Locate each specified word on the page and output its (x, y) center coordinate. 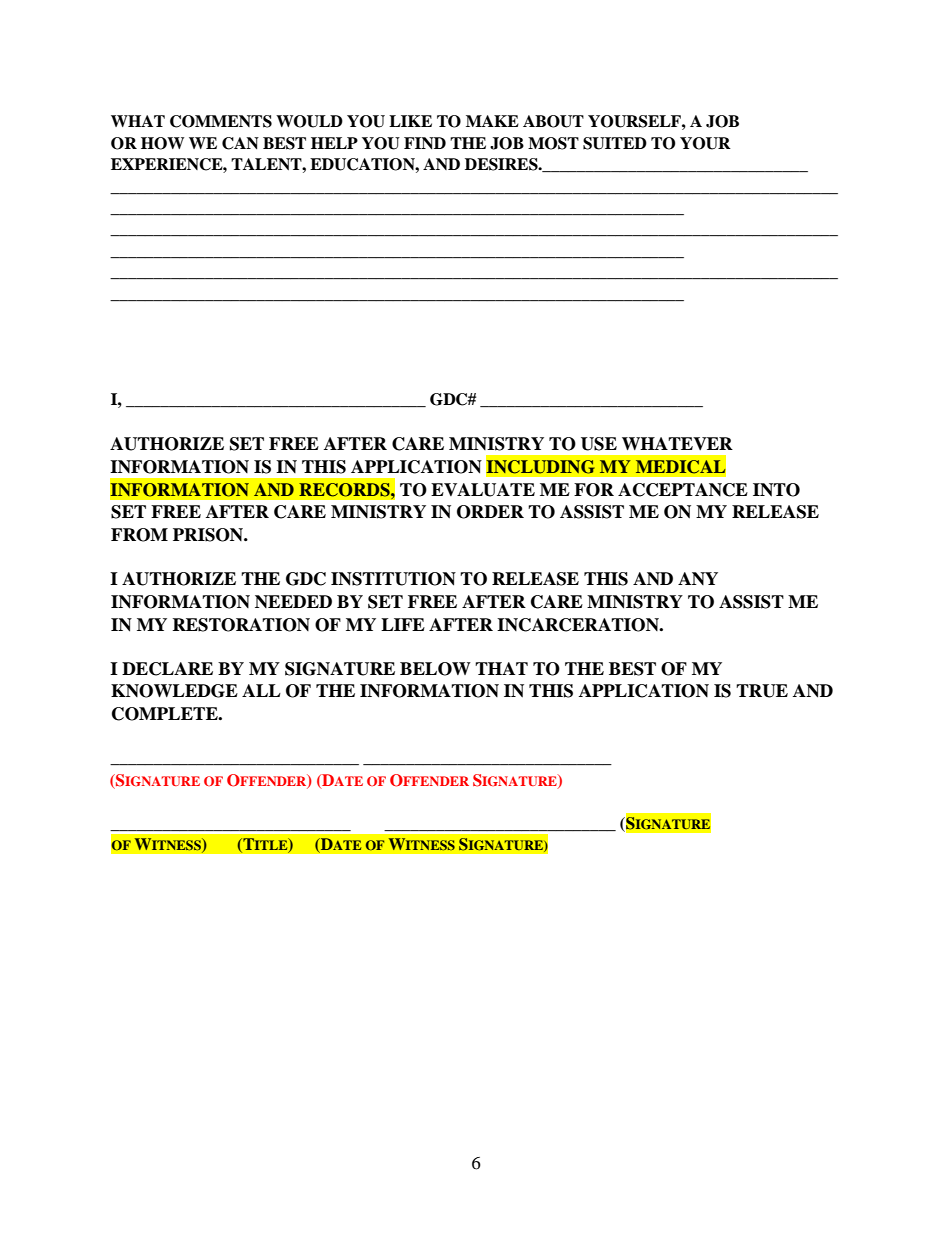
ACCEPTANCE (683, 490)
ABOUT (553, 121)
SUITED (615, 143)
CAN (240, 143)
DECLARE (167, 669)
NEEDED (293, 601)
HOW (162, 143)
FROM (139, 535)
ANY (698, 578)
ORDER (490, 512)
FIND (425, 143)
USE (599, 444)
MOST (553, 143)
